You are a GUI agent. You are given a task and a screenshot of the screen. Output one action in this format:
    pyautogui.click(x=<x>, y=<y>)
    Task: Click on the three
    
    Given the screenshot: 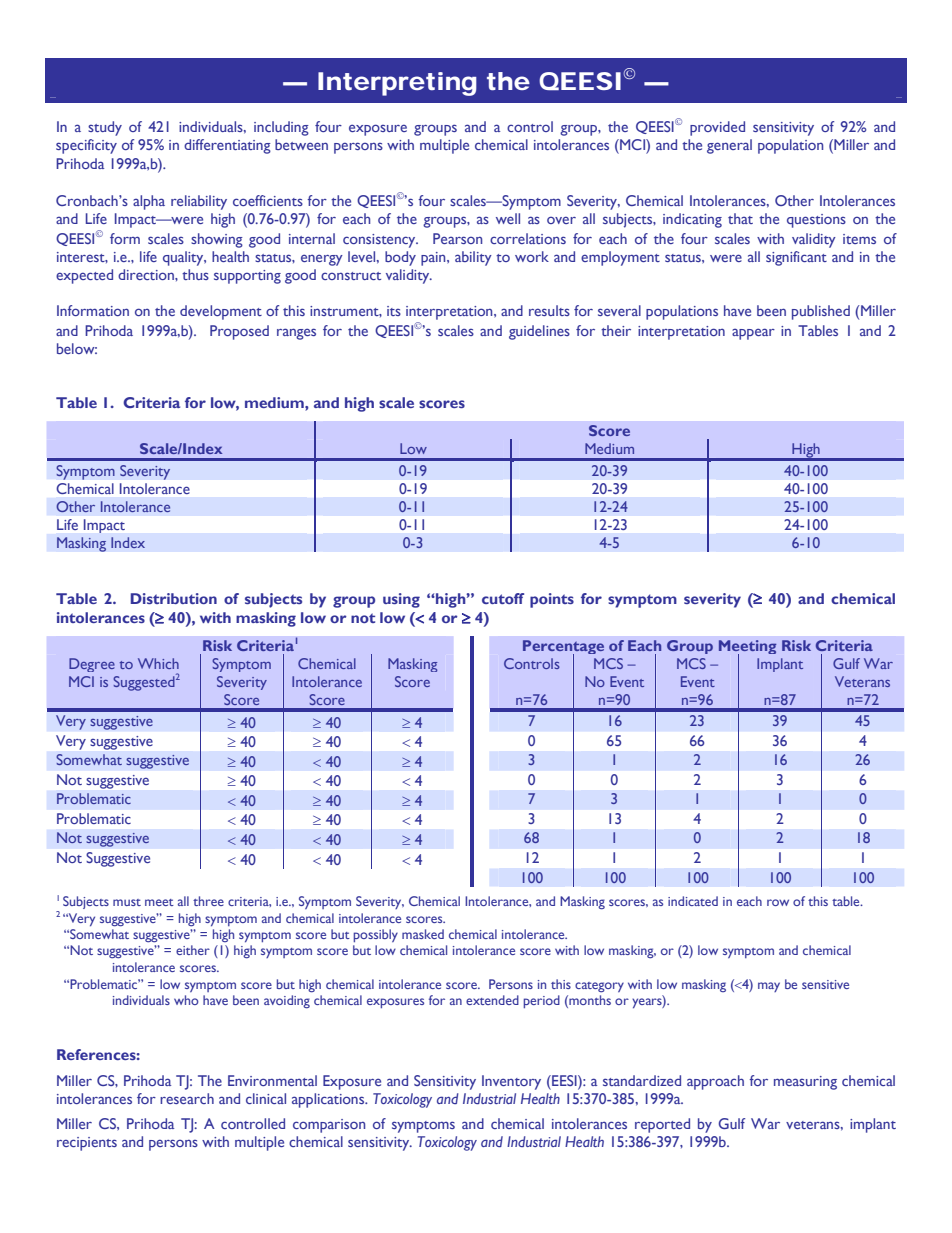 What is the action you would take?
    pyautogui.click(x=208, y=901)
